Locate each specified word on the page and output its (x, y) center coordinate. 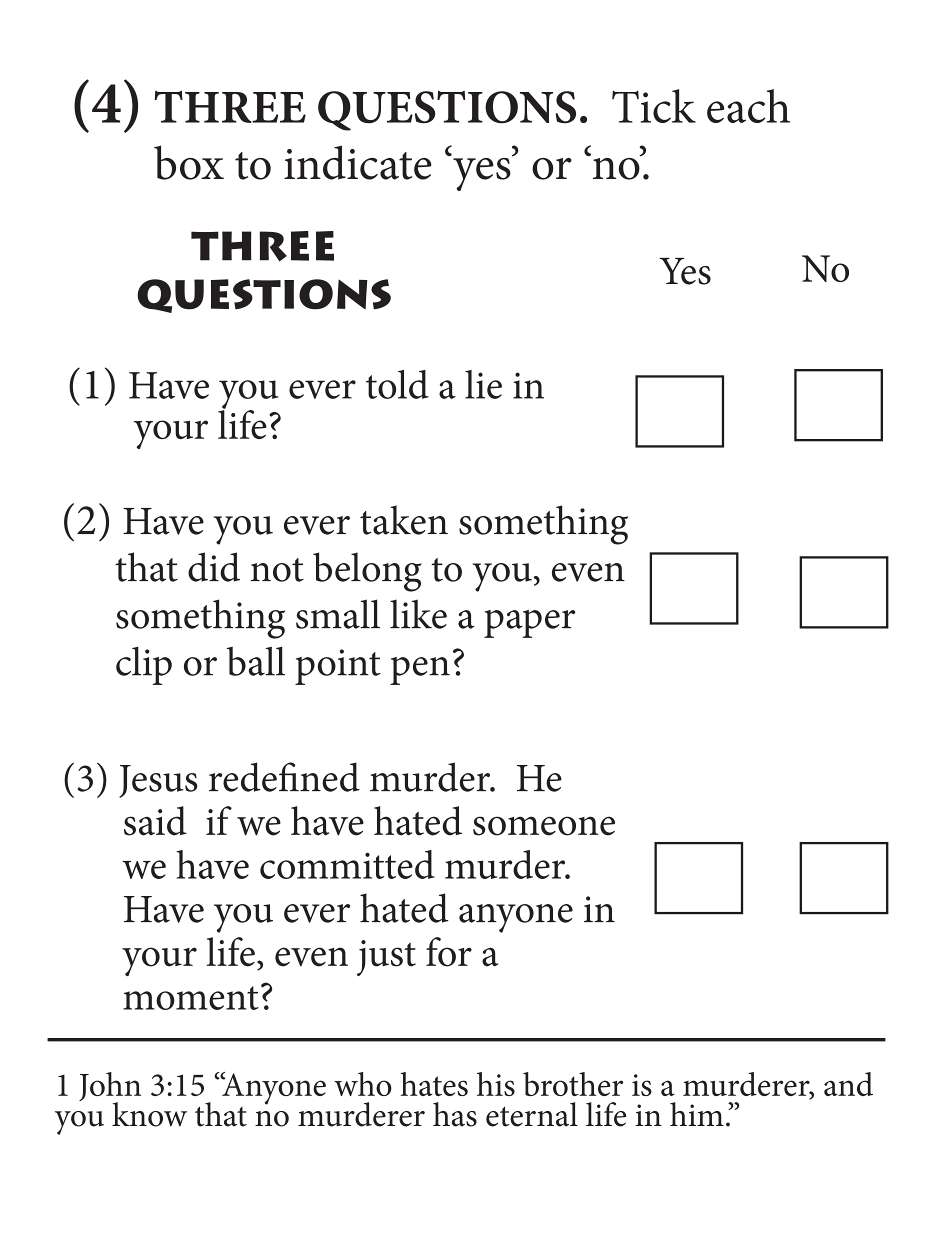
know (149, 1114)
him (697, 1114)
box (189, 162)
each (748, 106)
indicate (358, 162)
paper (529, 624)
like (418, 614)
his (496, 1084)
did (214, 567)
